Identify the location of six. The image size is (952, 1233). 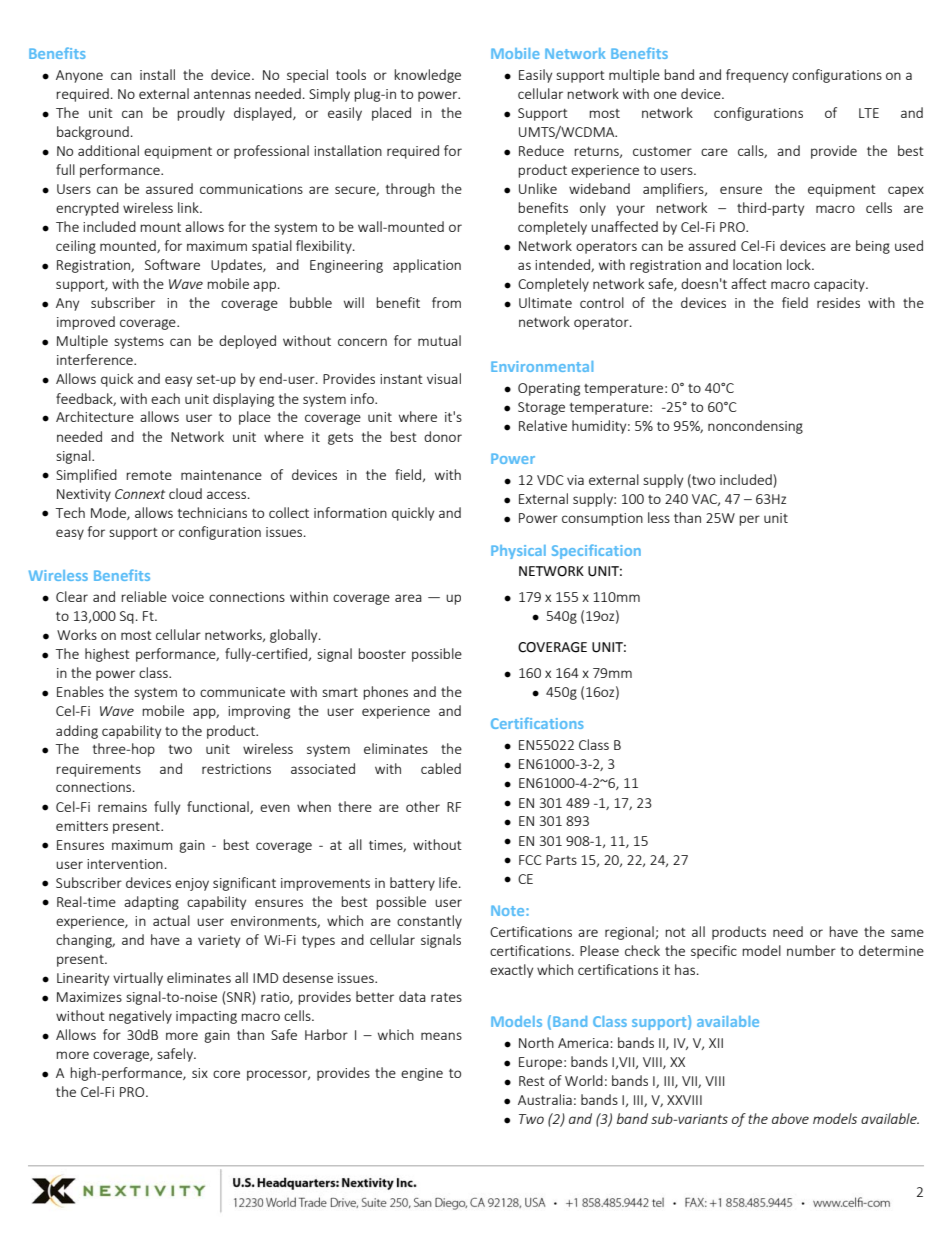
(200, 1073).
